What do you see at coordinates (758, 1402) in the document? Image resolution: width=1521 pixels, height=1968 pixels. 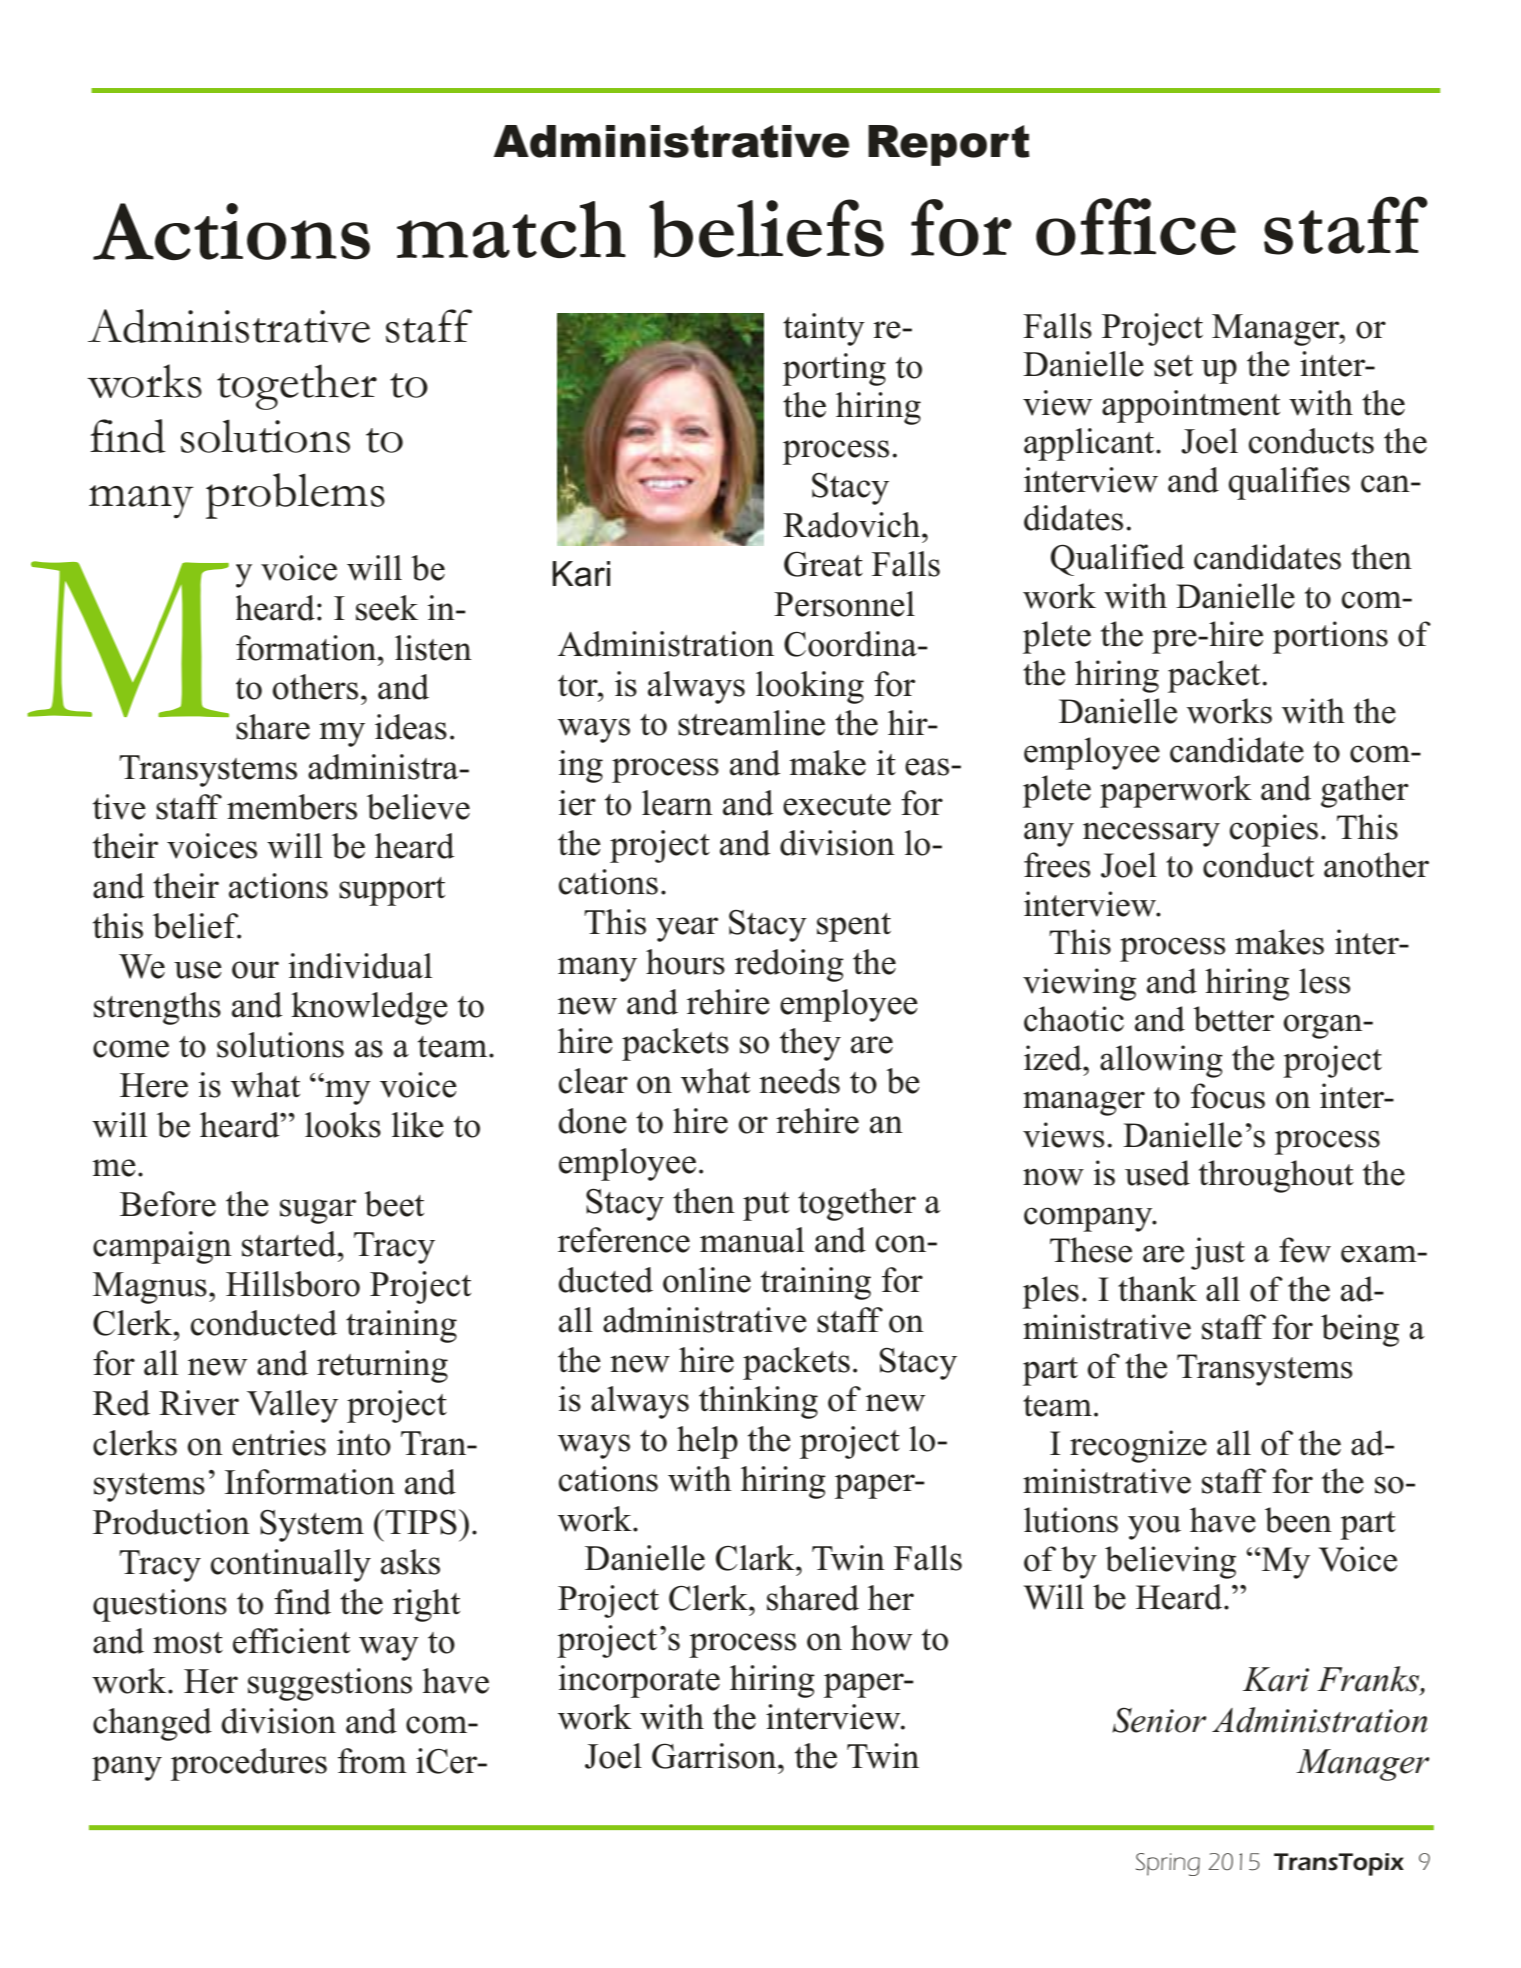 I see `thinking` at bounding box center [758, 1402].
